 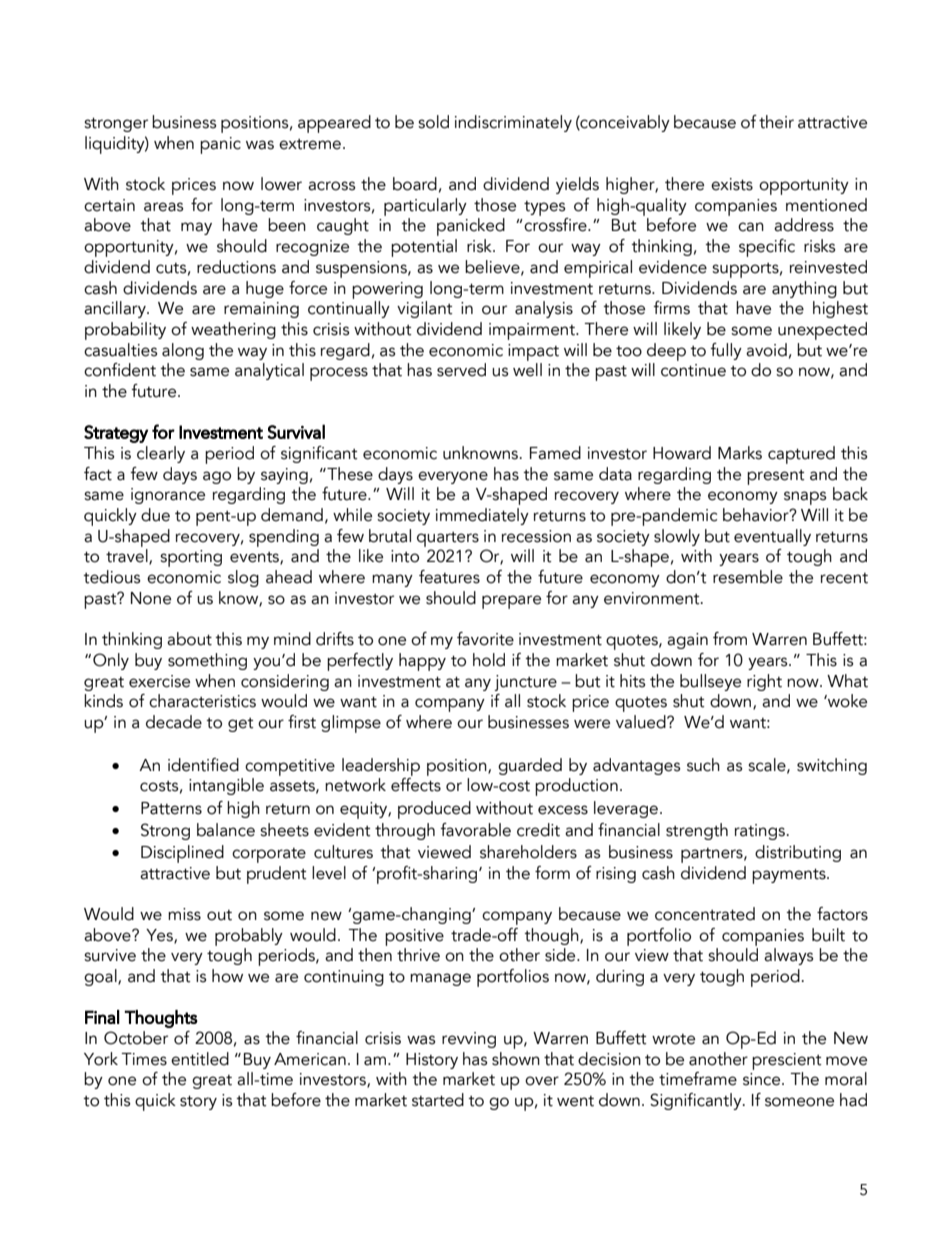 What do you see at coordinates (740, 453) in the screenshot?
I see `Marks` at bounding box center [740, 453].
